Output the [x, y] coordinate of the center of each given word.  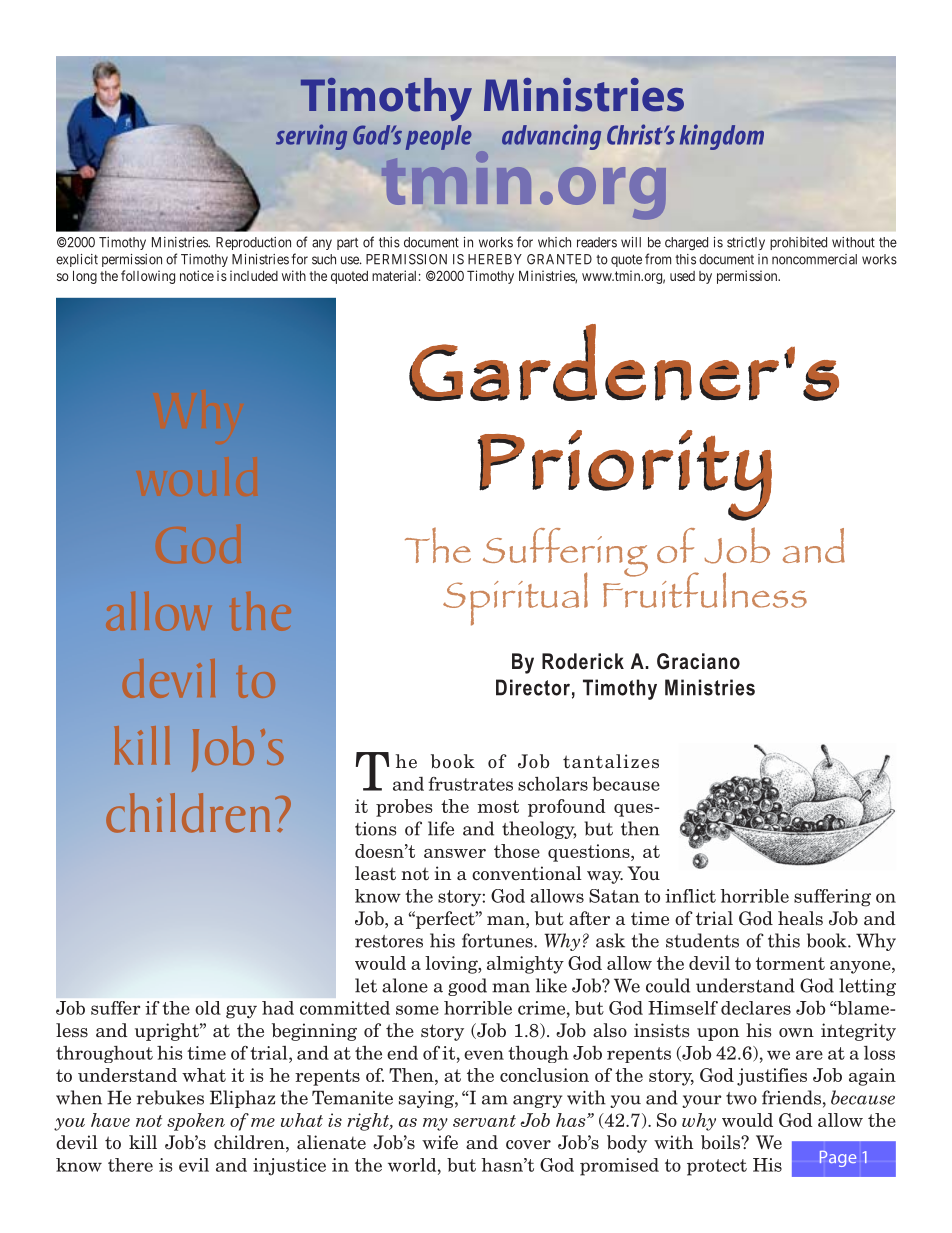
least [375, 873]
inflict [690, 896]
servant [484, 1121]
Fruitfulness [705, 589]
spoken [196, 1122]
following [148, 277]
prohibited [798, 243]
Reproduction [253, 243]
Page [838, 1159]
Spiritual [515, 599]
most [498, 806]
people [439, 137]
